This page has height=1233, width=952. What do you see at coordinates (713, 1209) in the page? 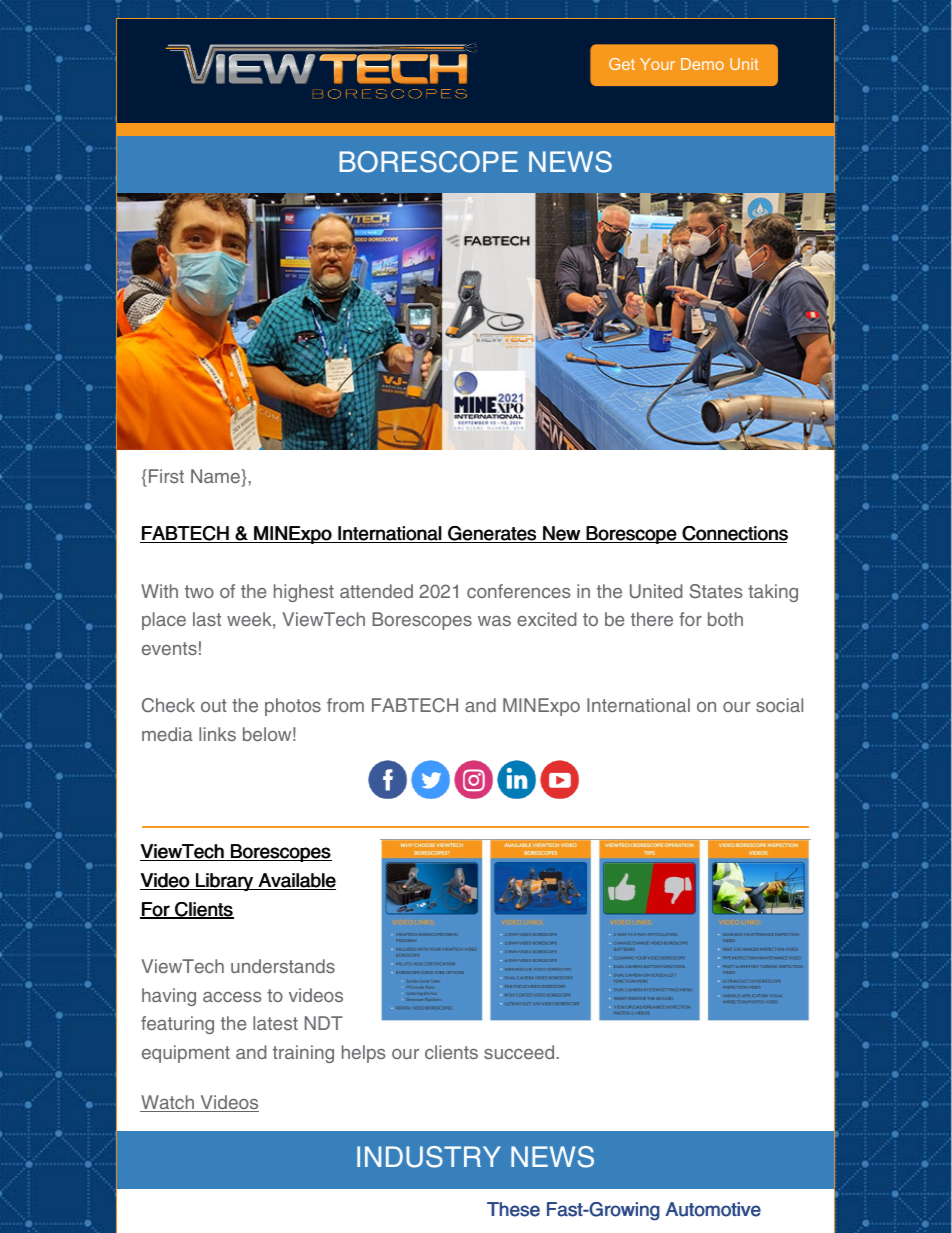
I see `Automotive` at bounding box center [713, 1209].
